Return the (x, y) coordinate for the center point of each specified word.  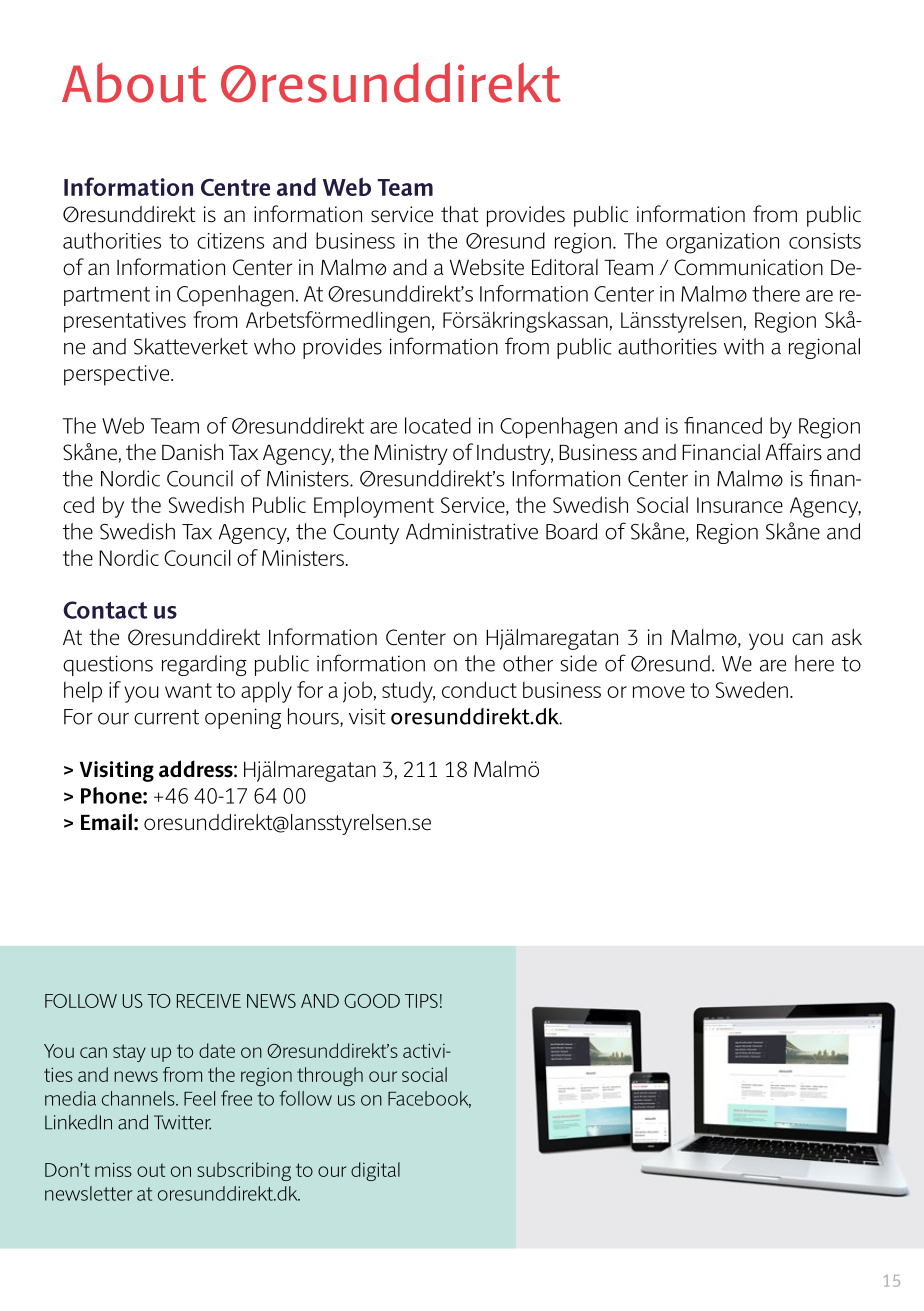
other (528, 663)
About (134, 82)
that (459, 214)
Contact (105, 610)
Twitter (182, 1122)
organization (722, 243)
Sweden (752, 689)
